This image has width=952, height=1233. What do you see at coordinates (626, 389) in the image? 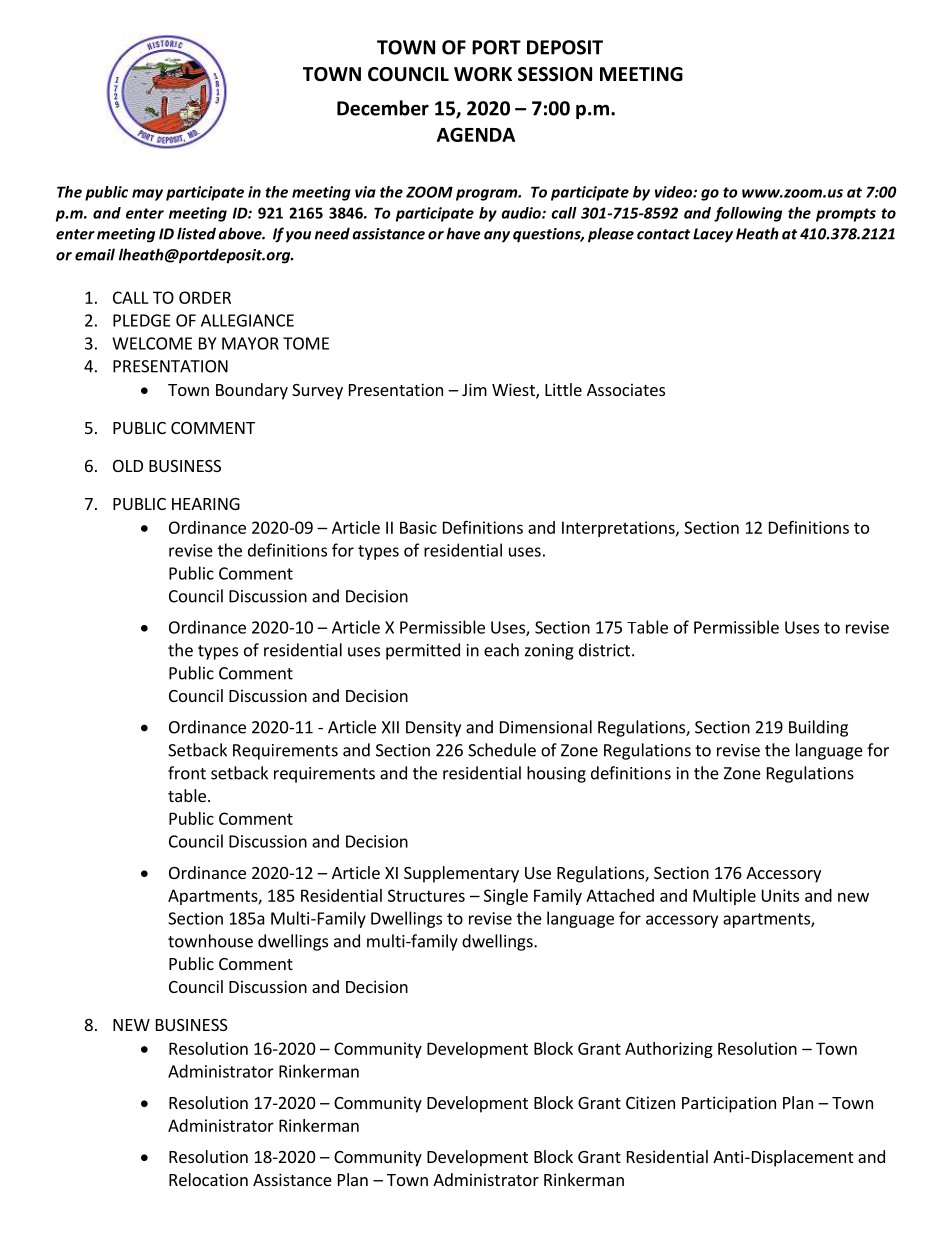
I see `Associates` at bounding box center [626, 389].
